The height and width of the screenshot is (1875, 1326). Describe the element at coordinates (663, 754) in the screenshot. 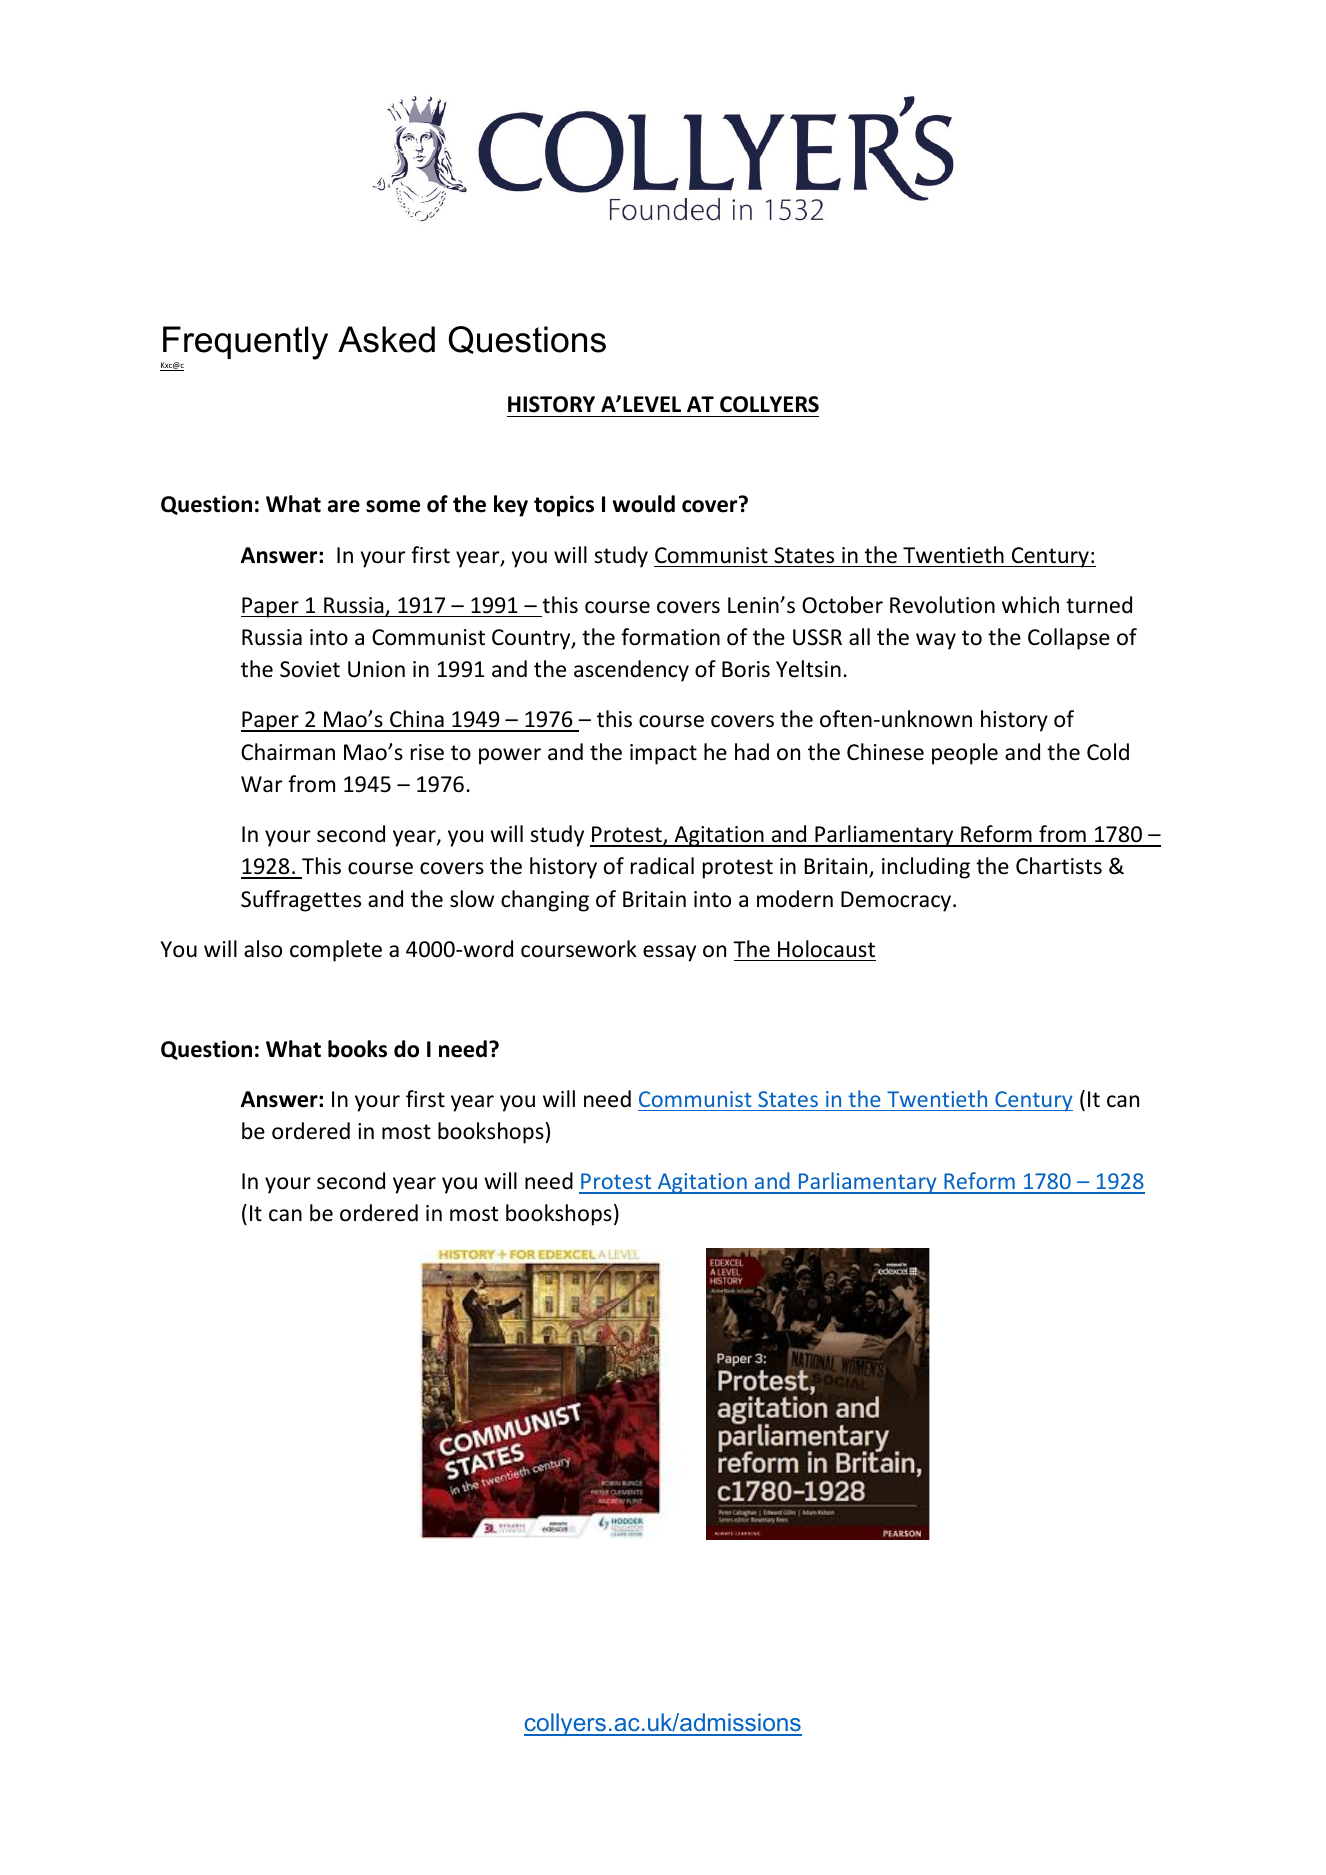

I see `impact` at that location.
